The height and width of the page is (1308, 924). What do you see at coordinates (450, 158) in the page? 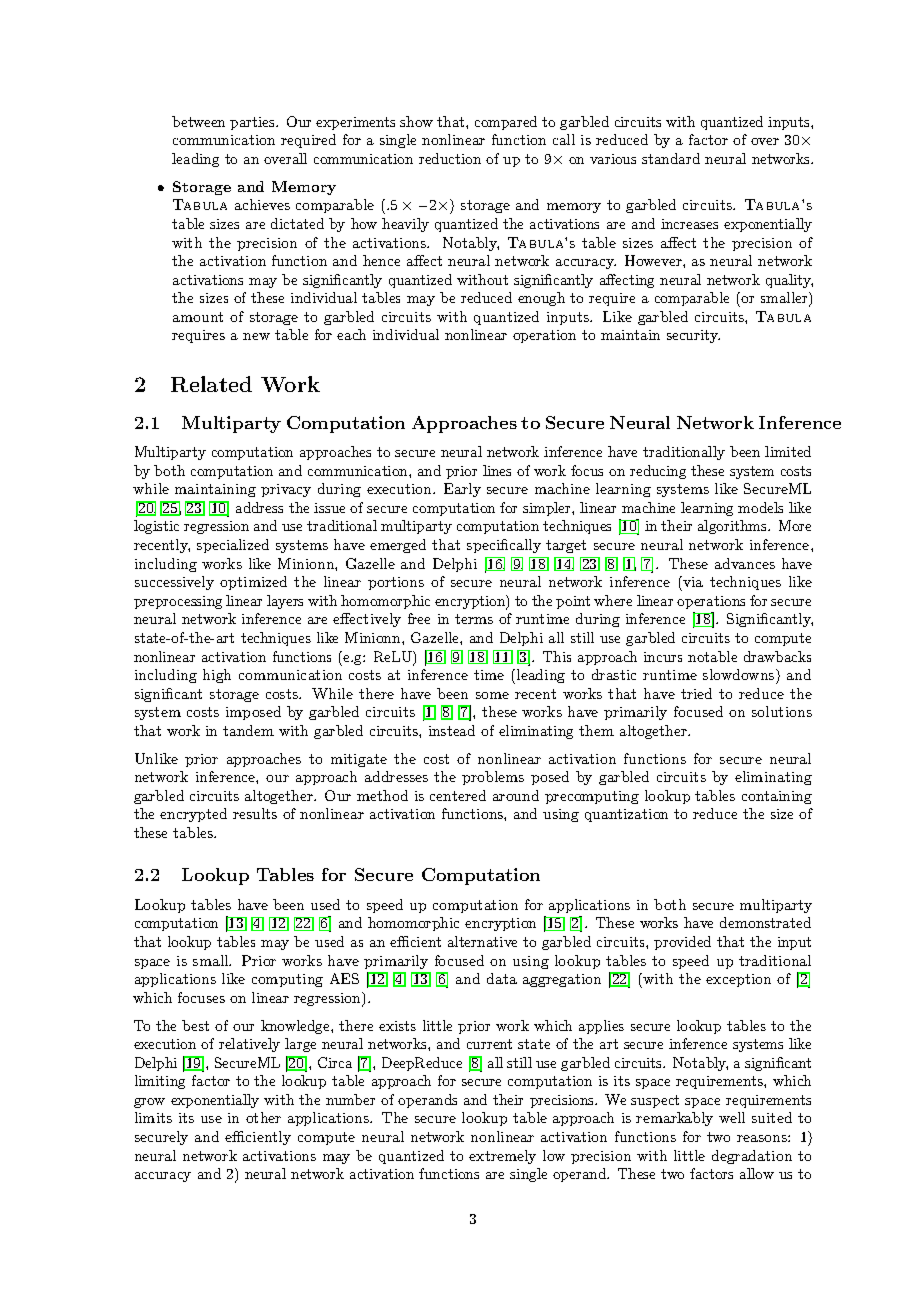
I see `reduction` at bounding box center [450, 158].
